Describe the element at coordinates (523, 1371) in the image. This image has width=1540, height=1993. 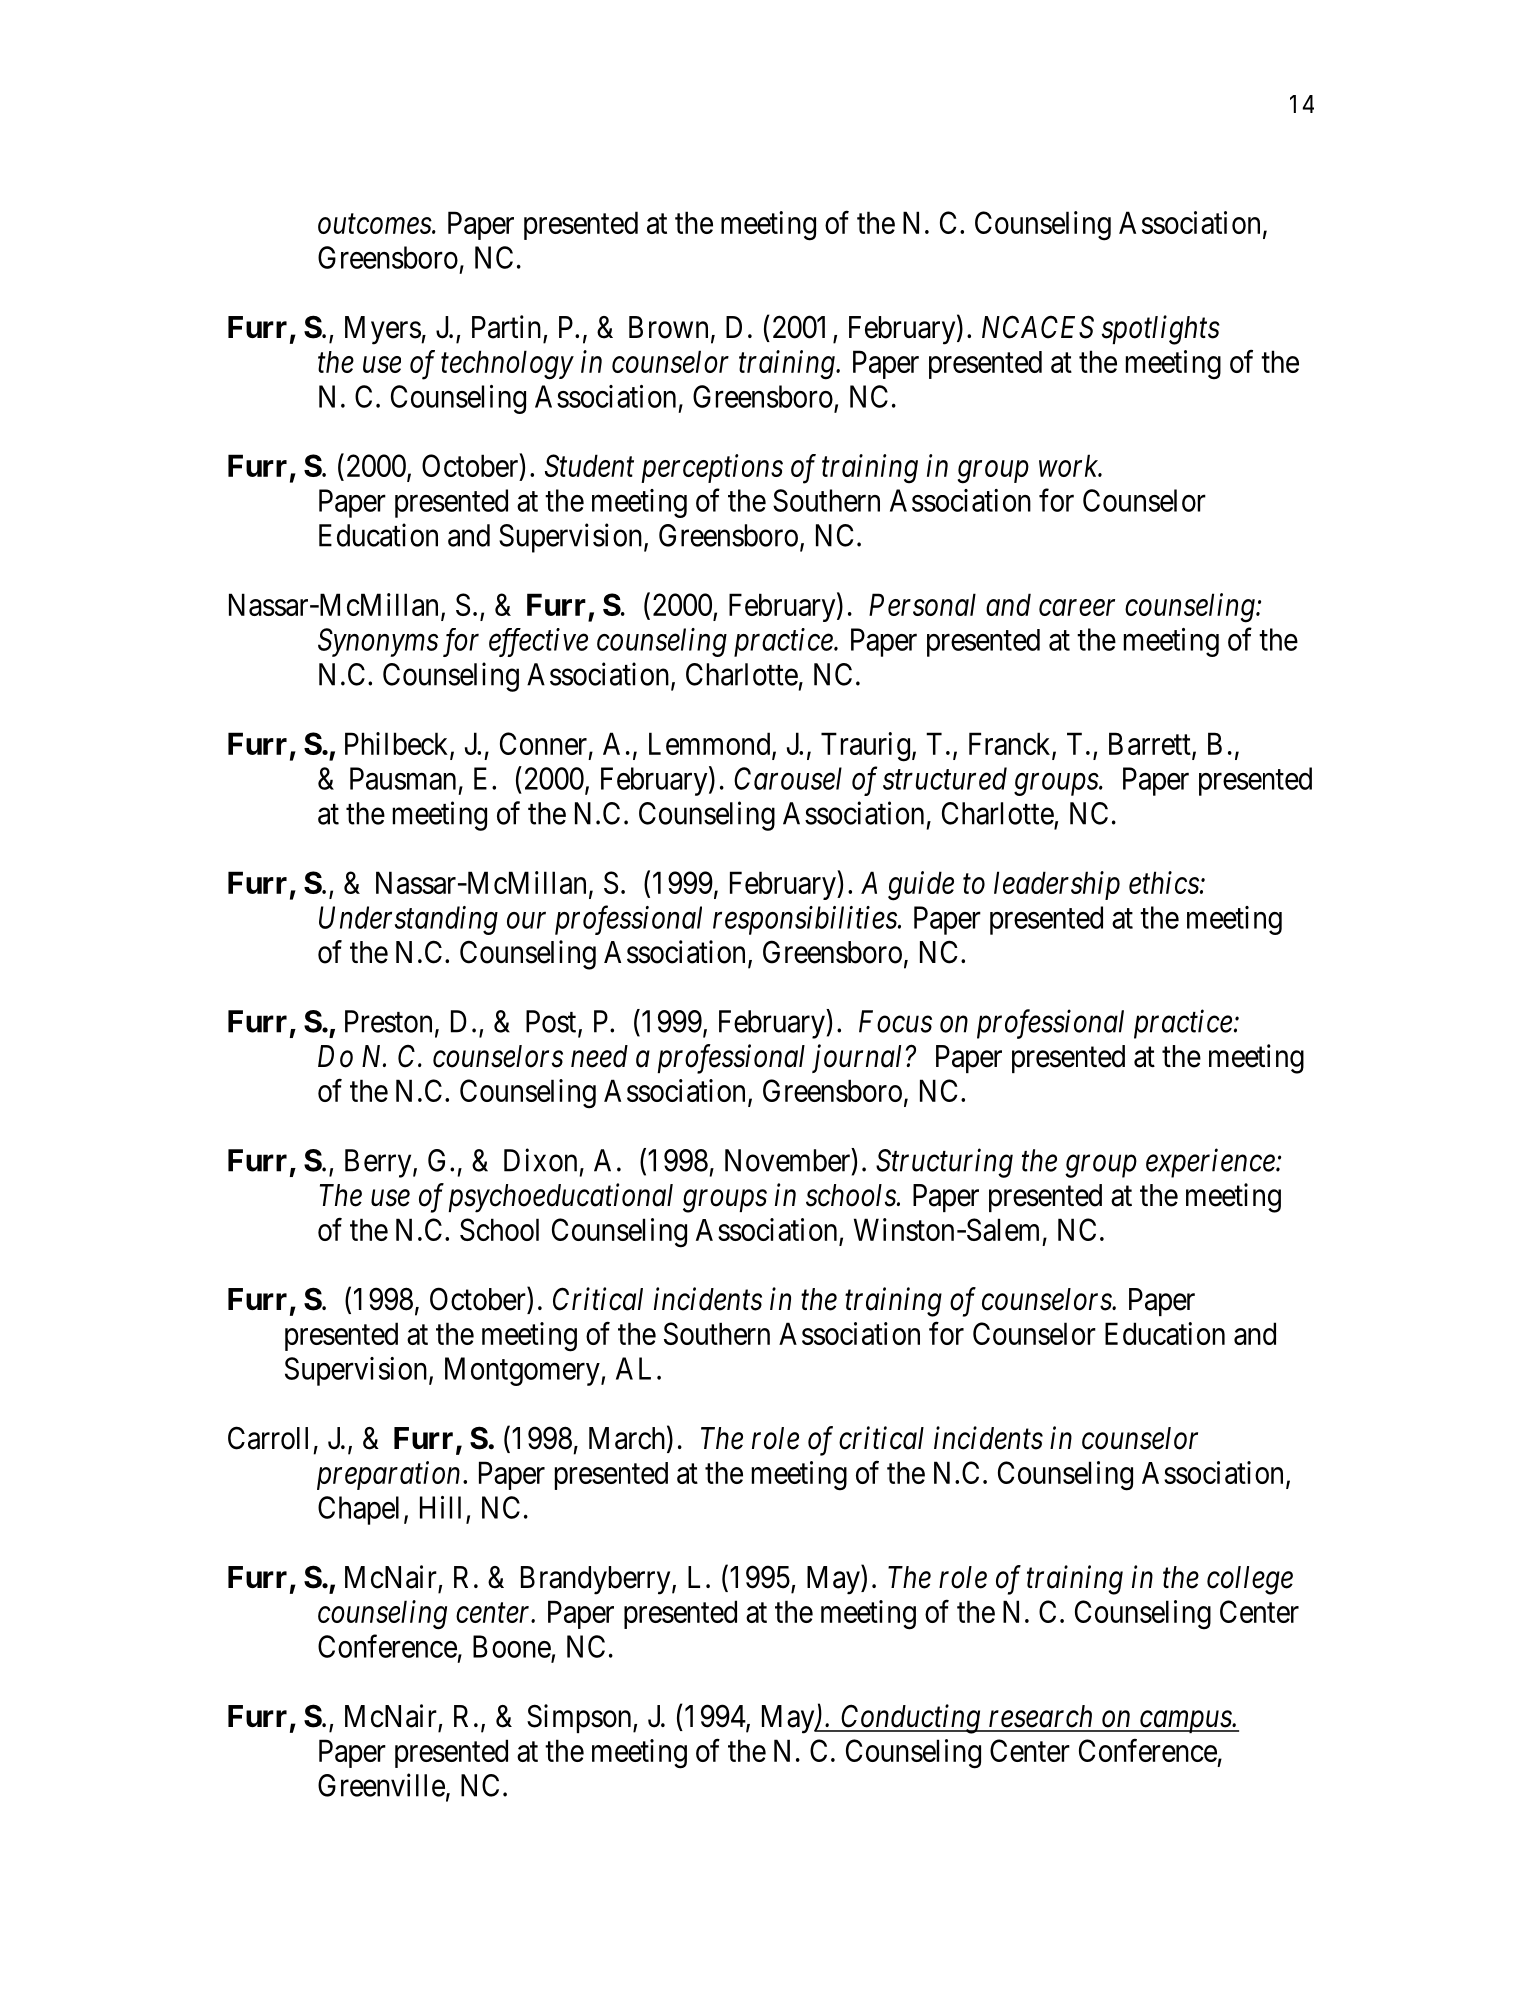
I see `Montgomery` at that location.
